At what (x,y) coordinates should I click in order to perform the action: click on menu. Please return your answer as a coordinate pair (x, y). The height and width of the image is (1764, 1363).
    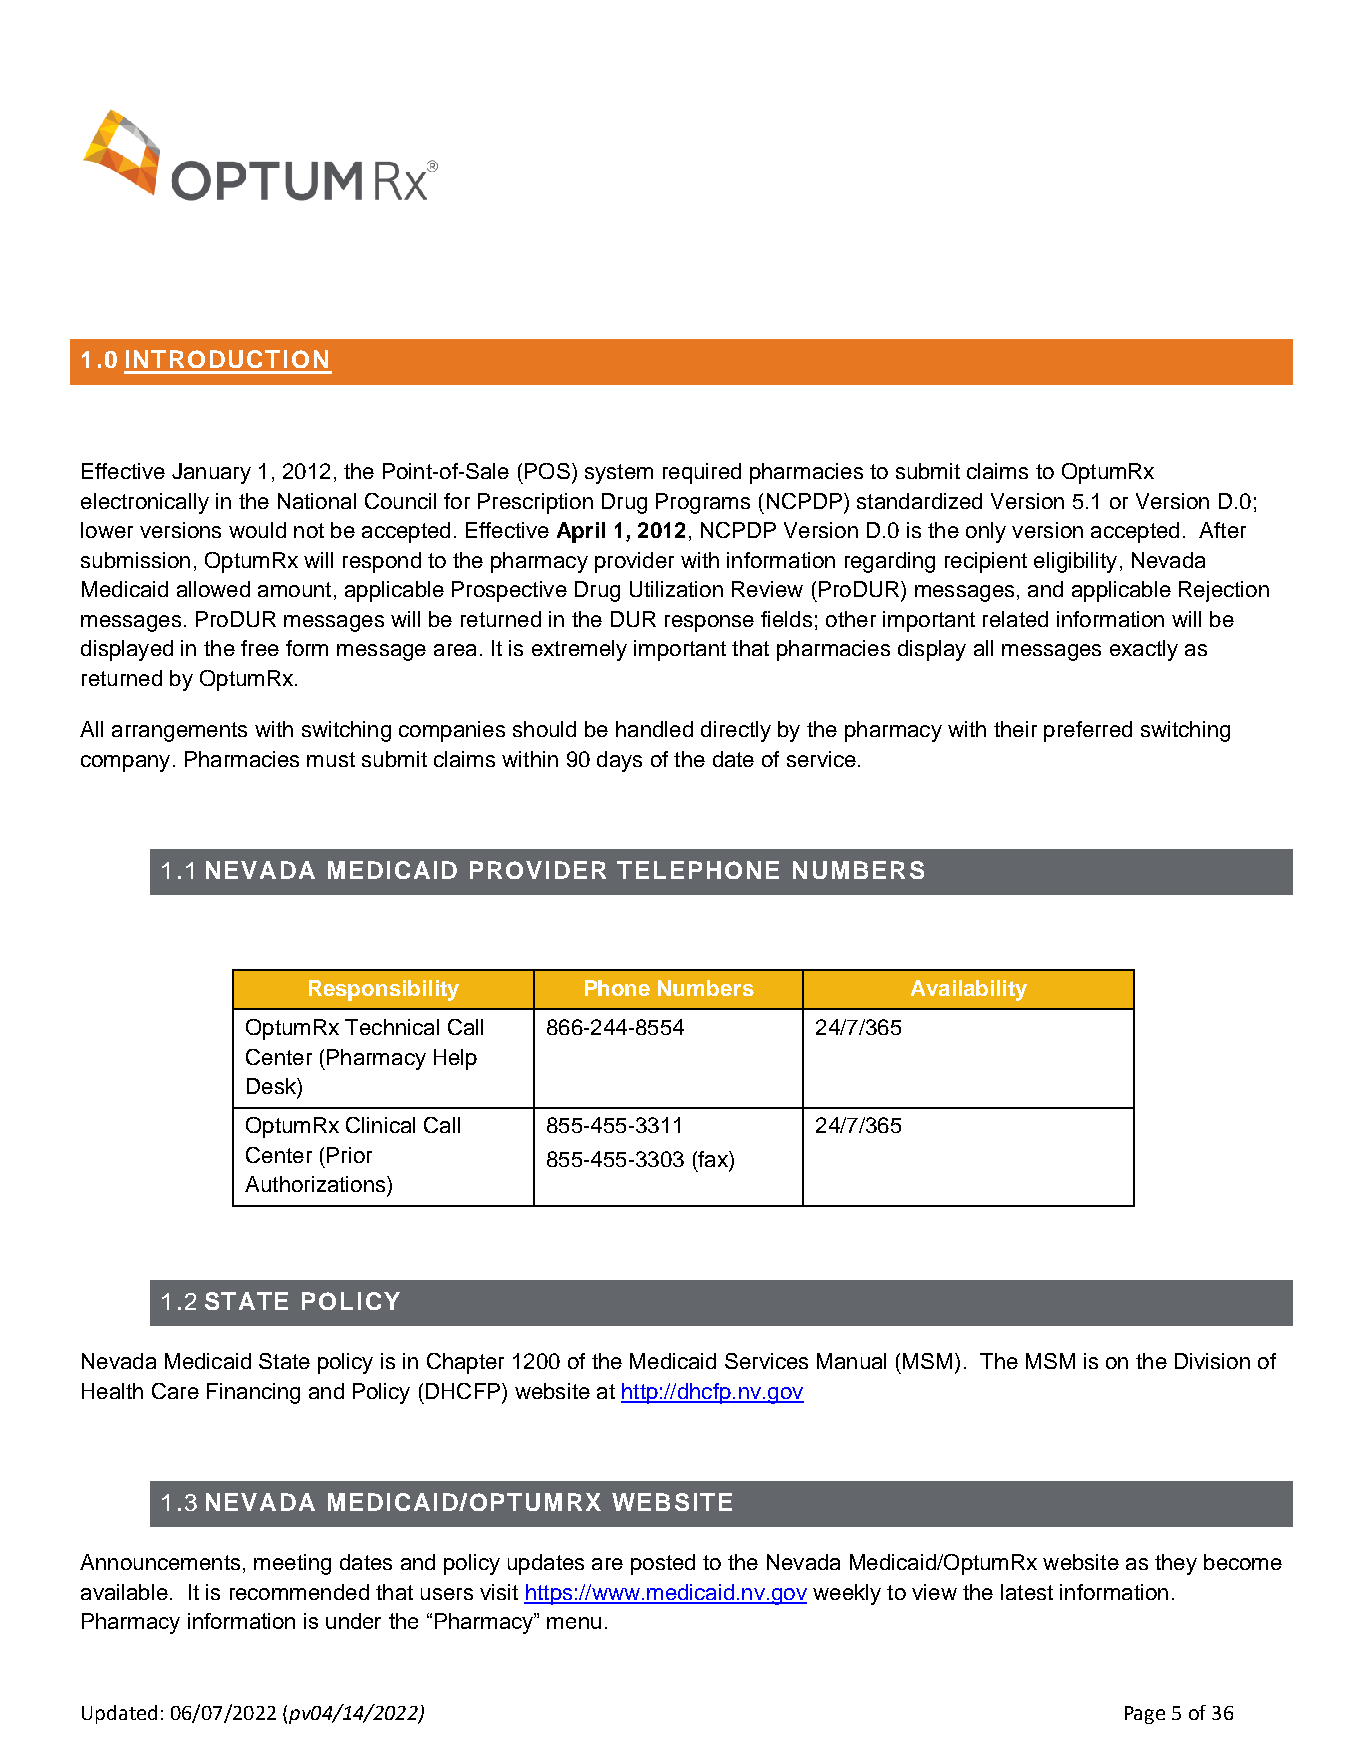
    Looking at the image, I should click on (574, 1623).
